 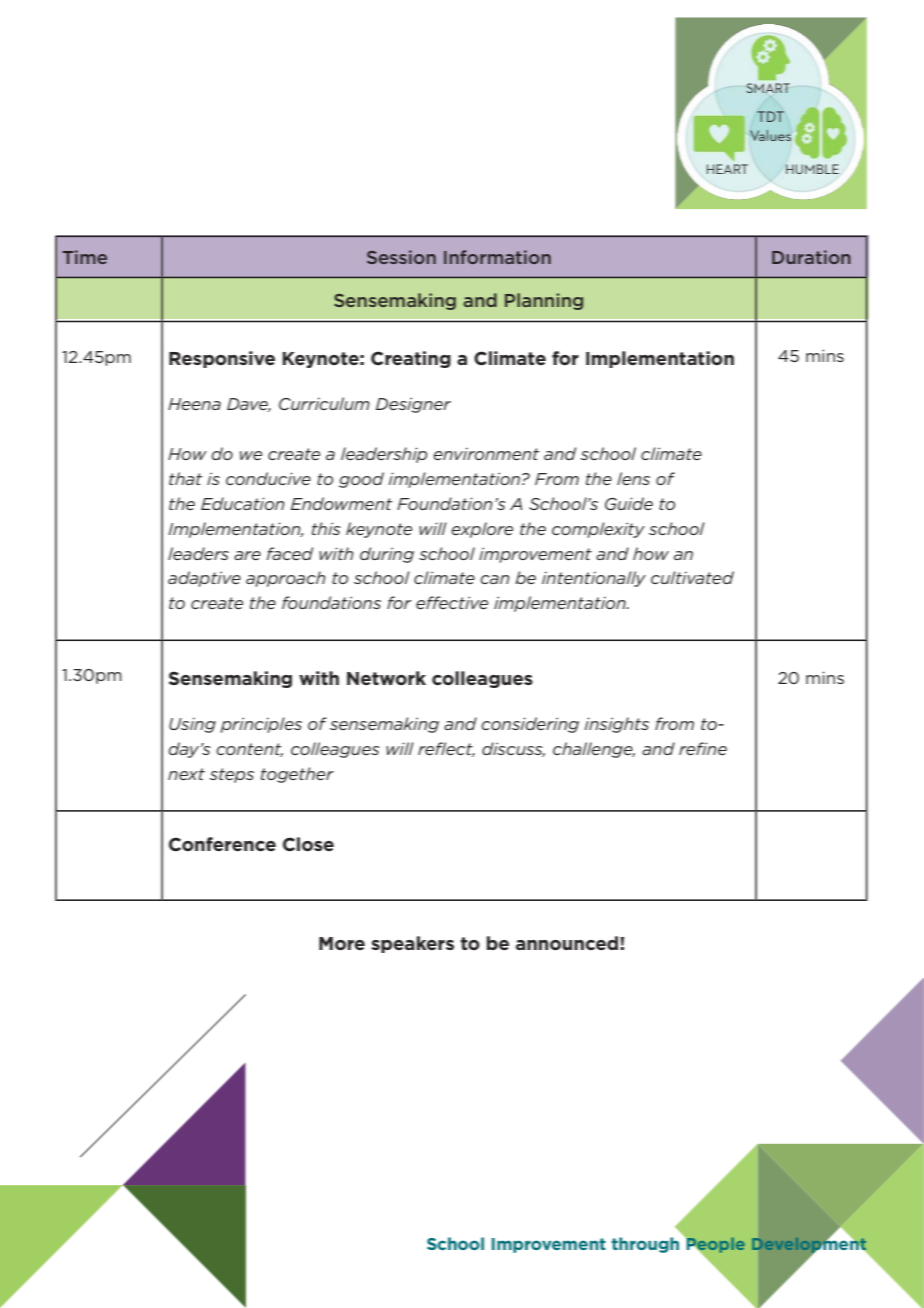 I want to click on environment, so click(x=486, y=454).
